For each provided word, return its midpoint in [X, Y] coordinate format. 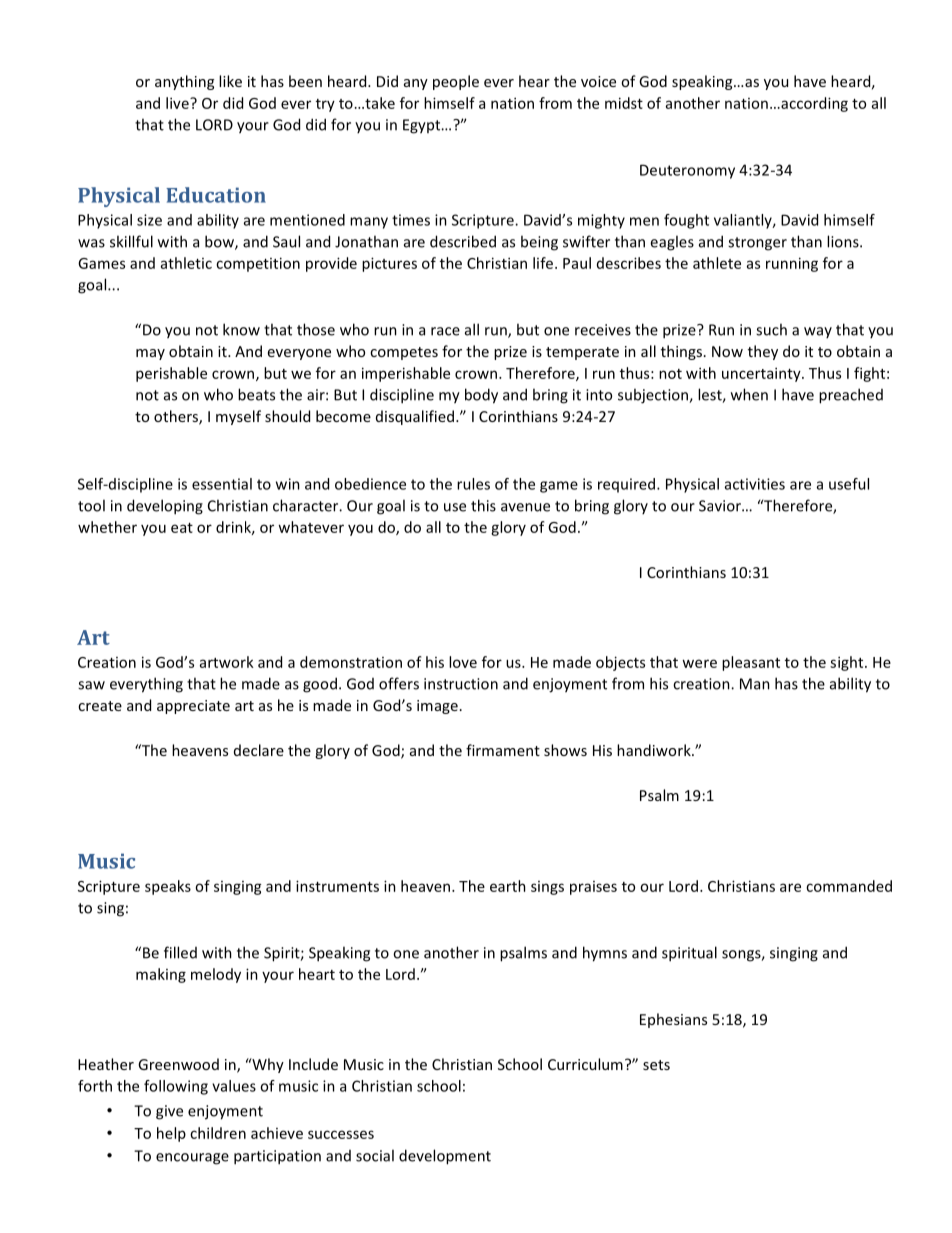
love [463, 662]
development [445, 1157]
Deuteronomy [687, 171]
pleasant [751, 663]
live [178, 103]
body [481, 396]
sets [656, 1065]
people [456, 82]
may [150, 354]
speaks [168, 887]
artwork [227, 662]
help [171, 1134]
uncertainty [762, 374]
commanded [849, 886]
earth [508, 886]
